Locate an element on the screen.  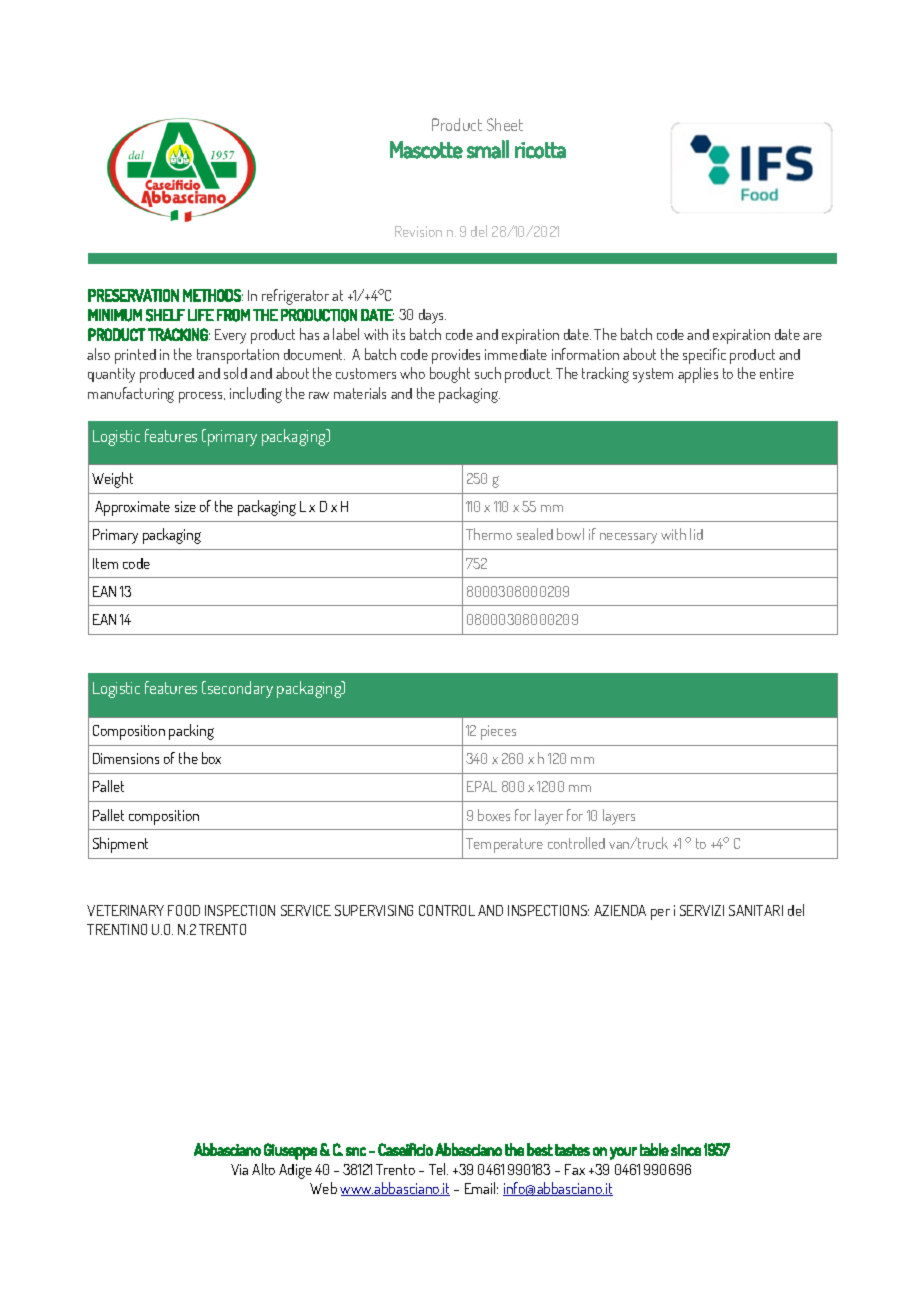
Via is located at coordinates (239, 1169).
